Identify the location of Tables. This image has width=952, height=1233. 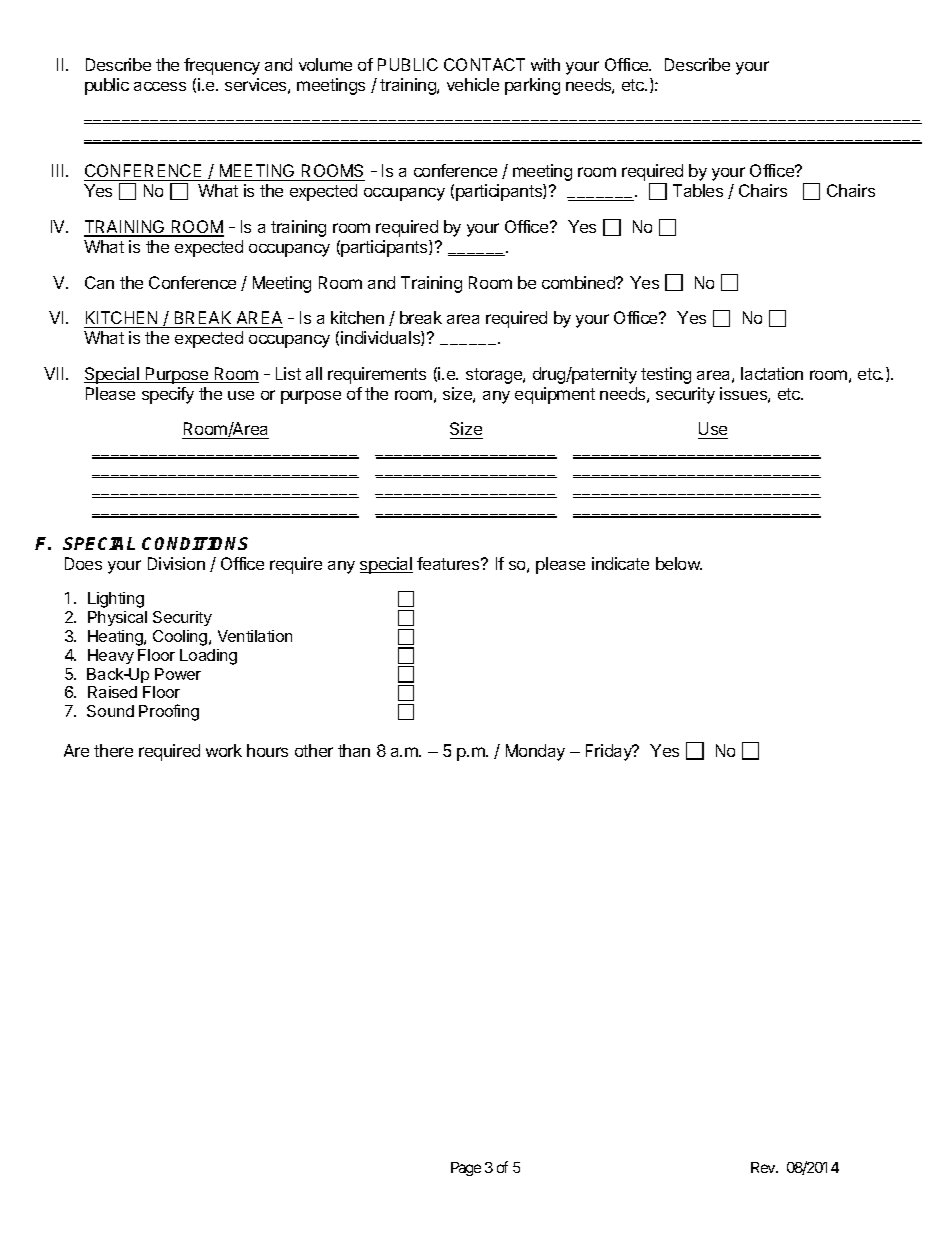
(698, 190).
